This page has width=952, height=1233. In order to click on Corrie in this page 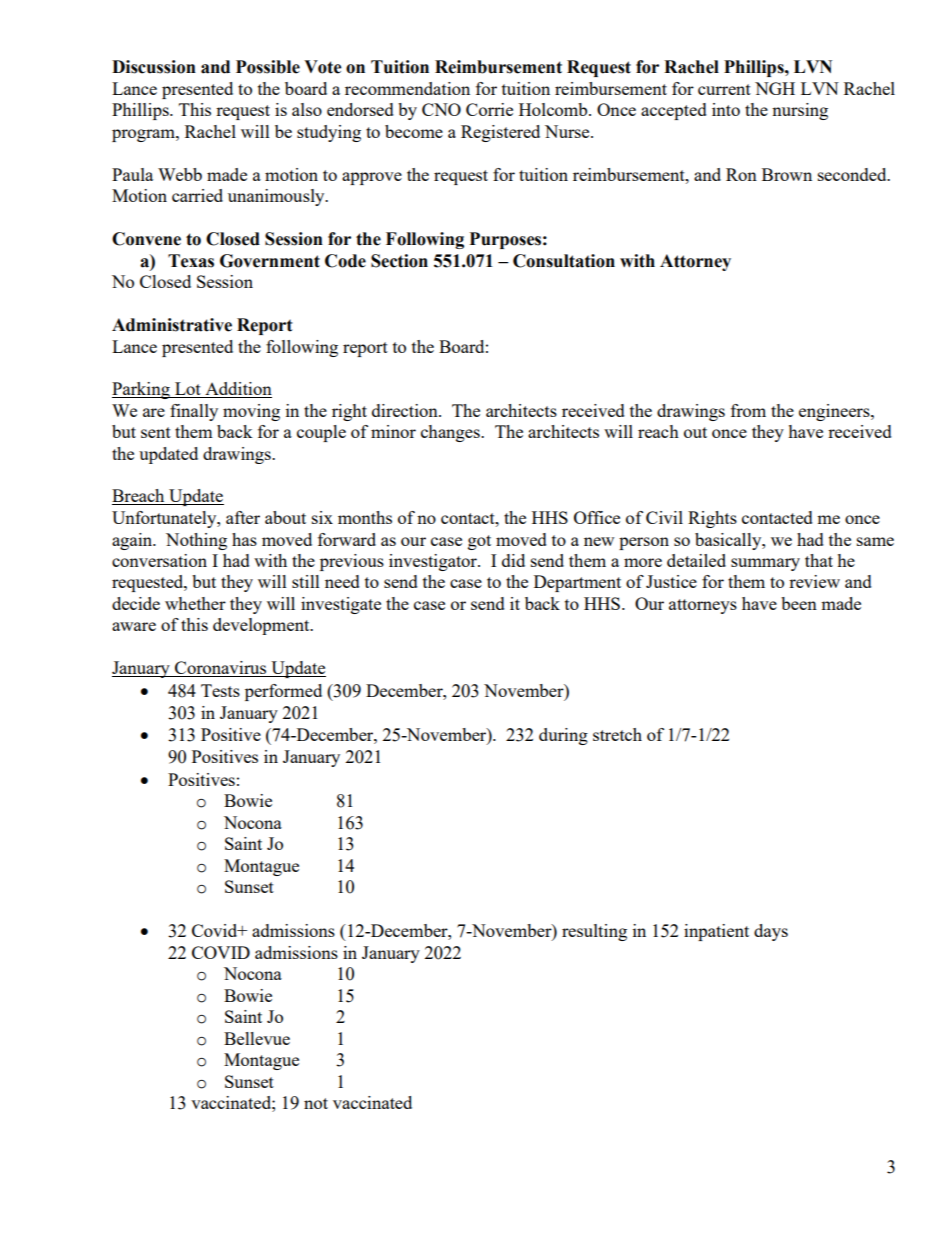, I will do `click(489, 109)`.
